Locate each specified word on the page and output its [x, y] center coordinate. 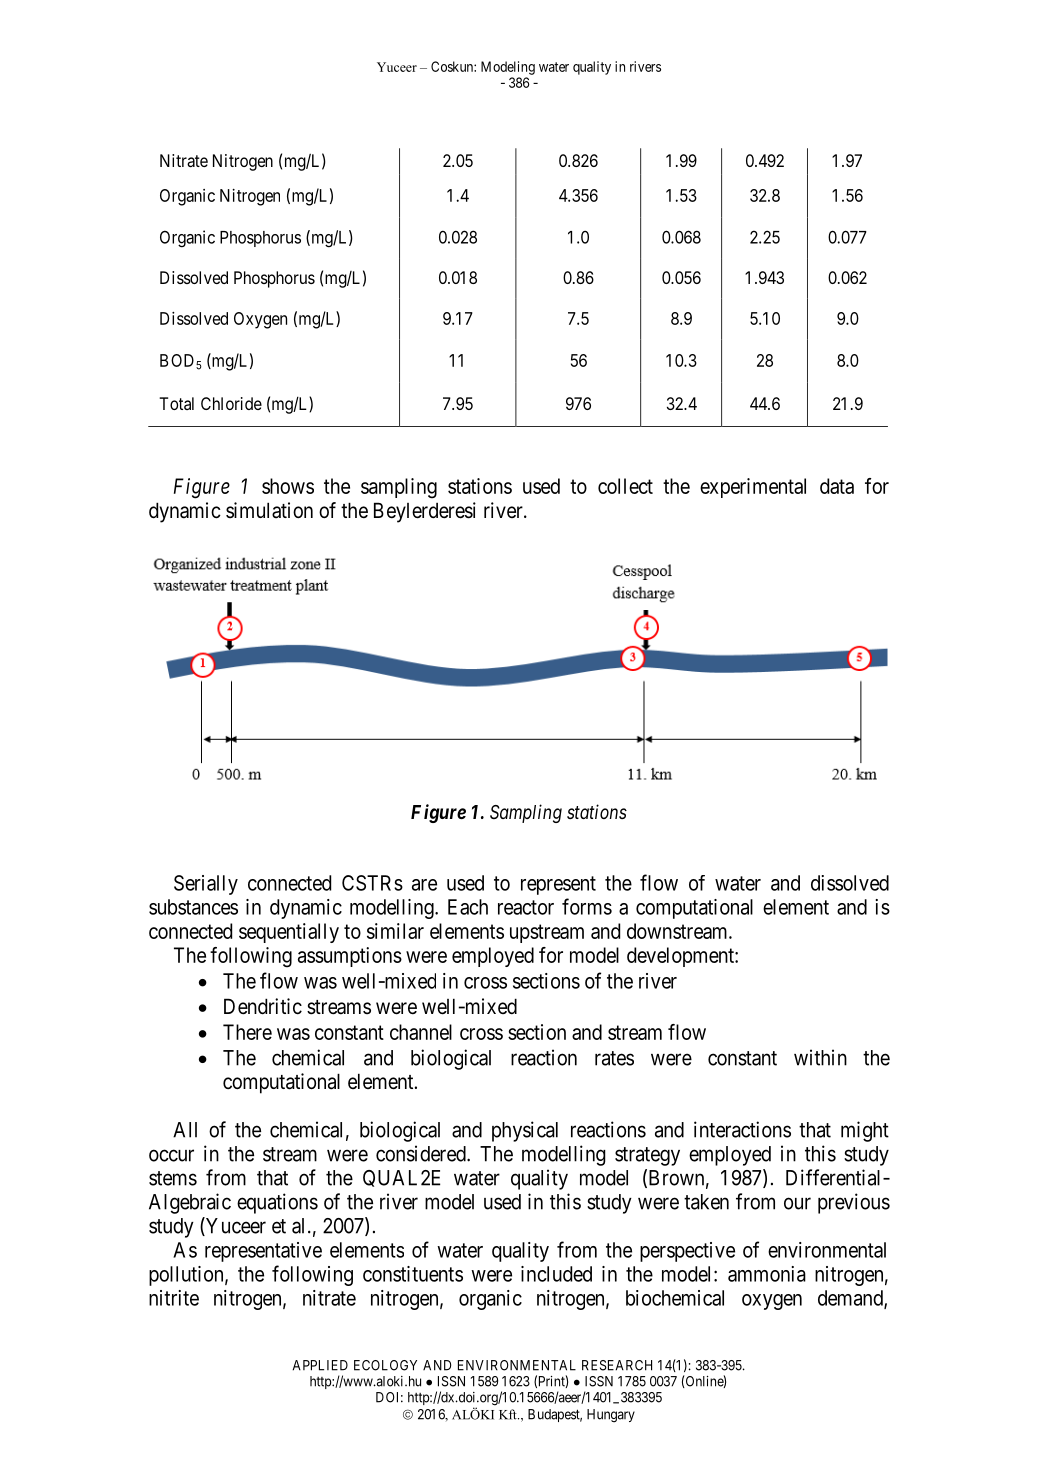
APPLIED [320, 1365]
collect [625, 486]
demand [851, 1299]
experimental [753, 488]
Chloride [231, 403]
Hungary [611, 1416]
